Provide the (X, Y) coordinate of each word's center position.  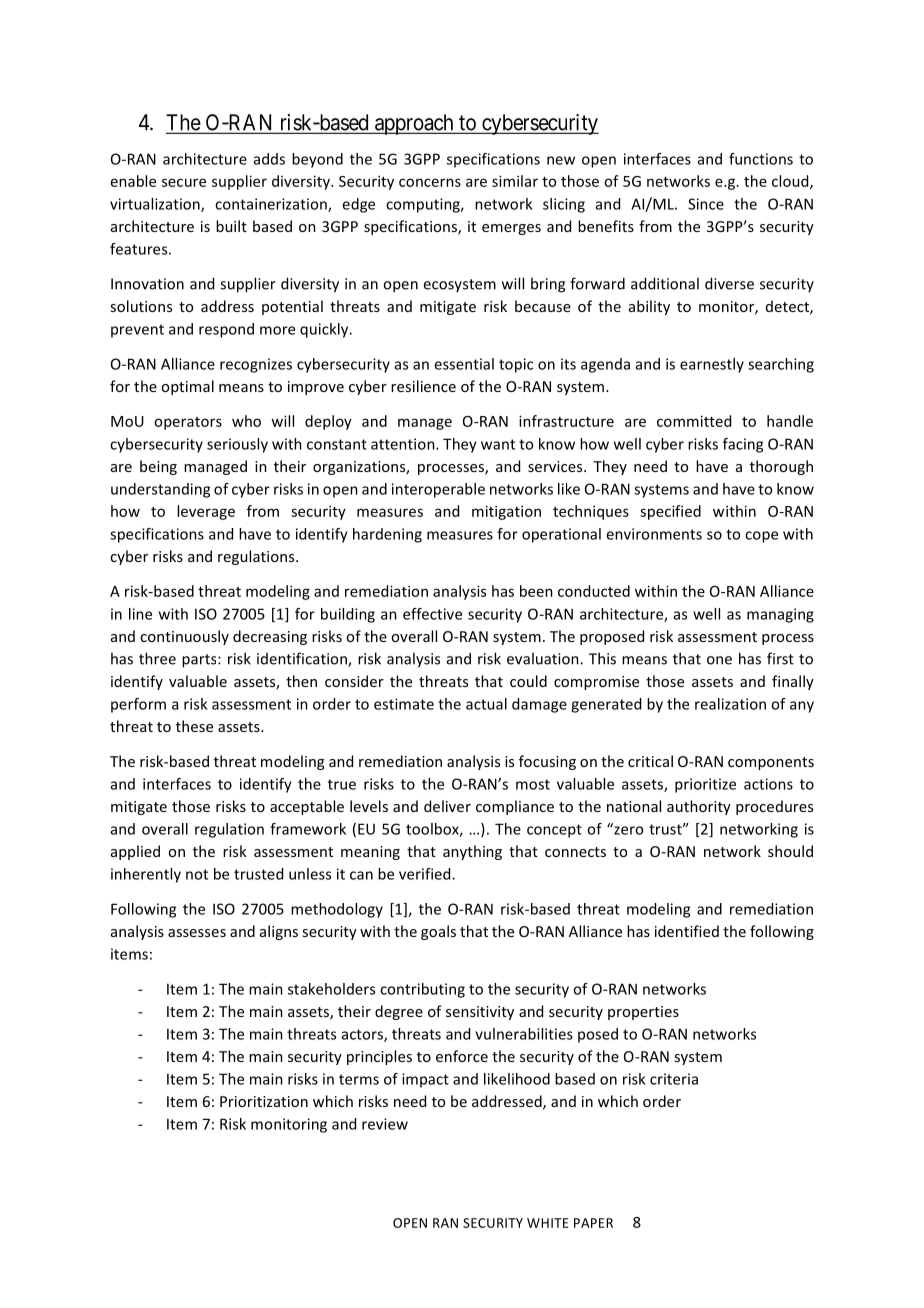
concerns (430, 182)
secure (184, 182)
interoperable (438, 490)
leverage (206, 512)
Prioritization (264, 1101)
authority (699, 807)
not (197, 874)
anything (472, 852)
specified (670, 512)
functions (761, 159)
